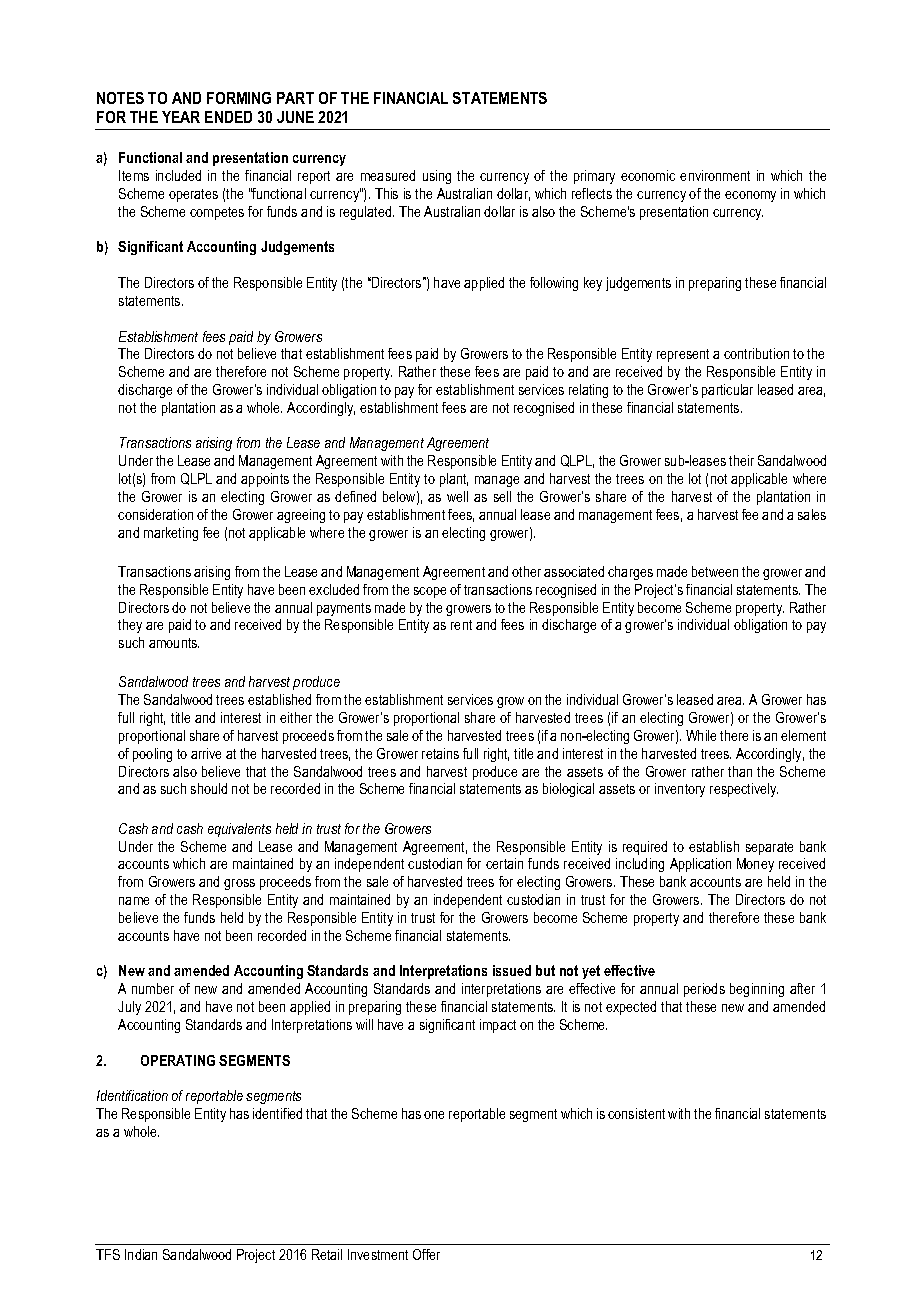  I want to click on consistent, so click(636, 1113).
